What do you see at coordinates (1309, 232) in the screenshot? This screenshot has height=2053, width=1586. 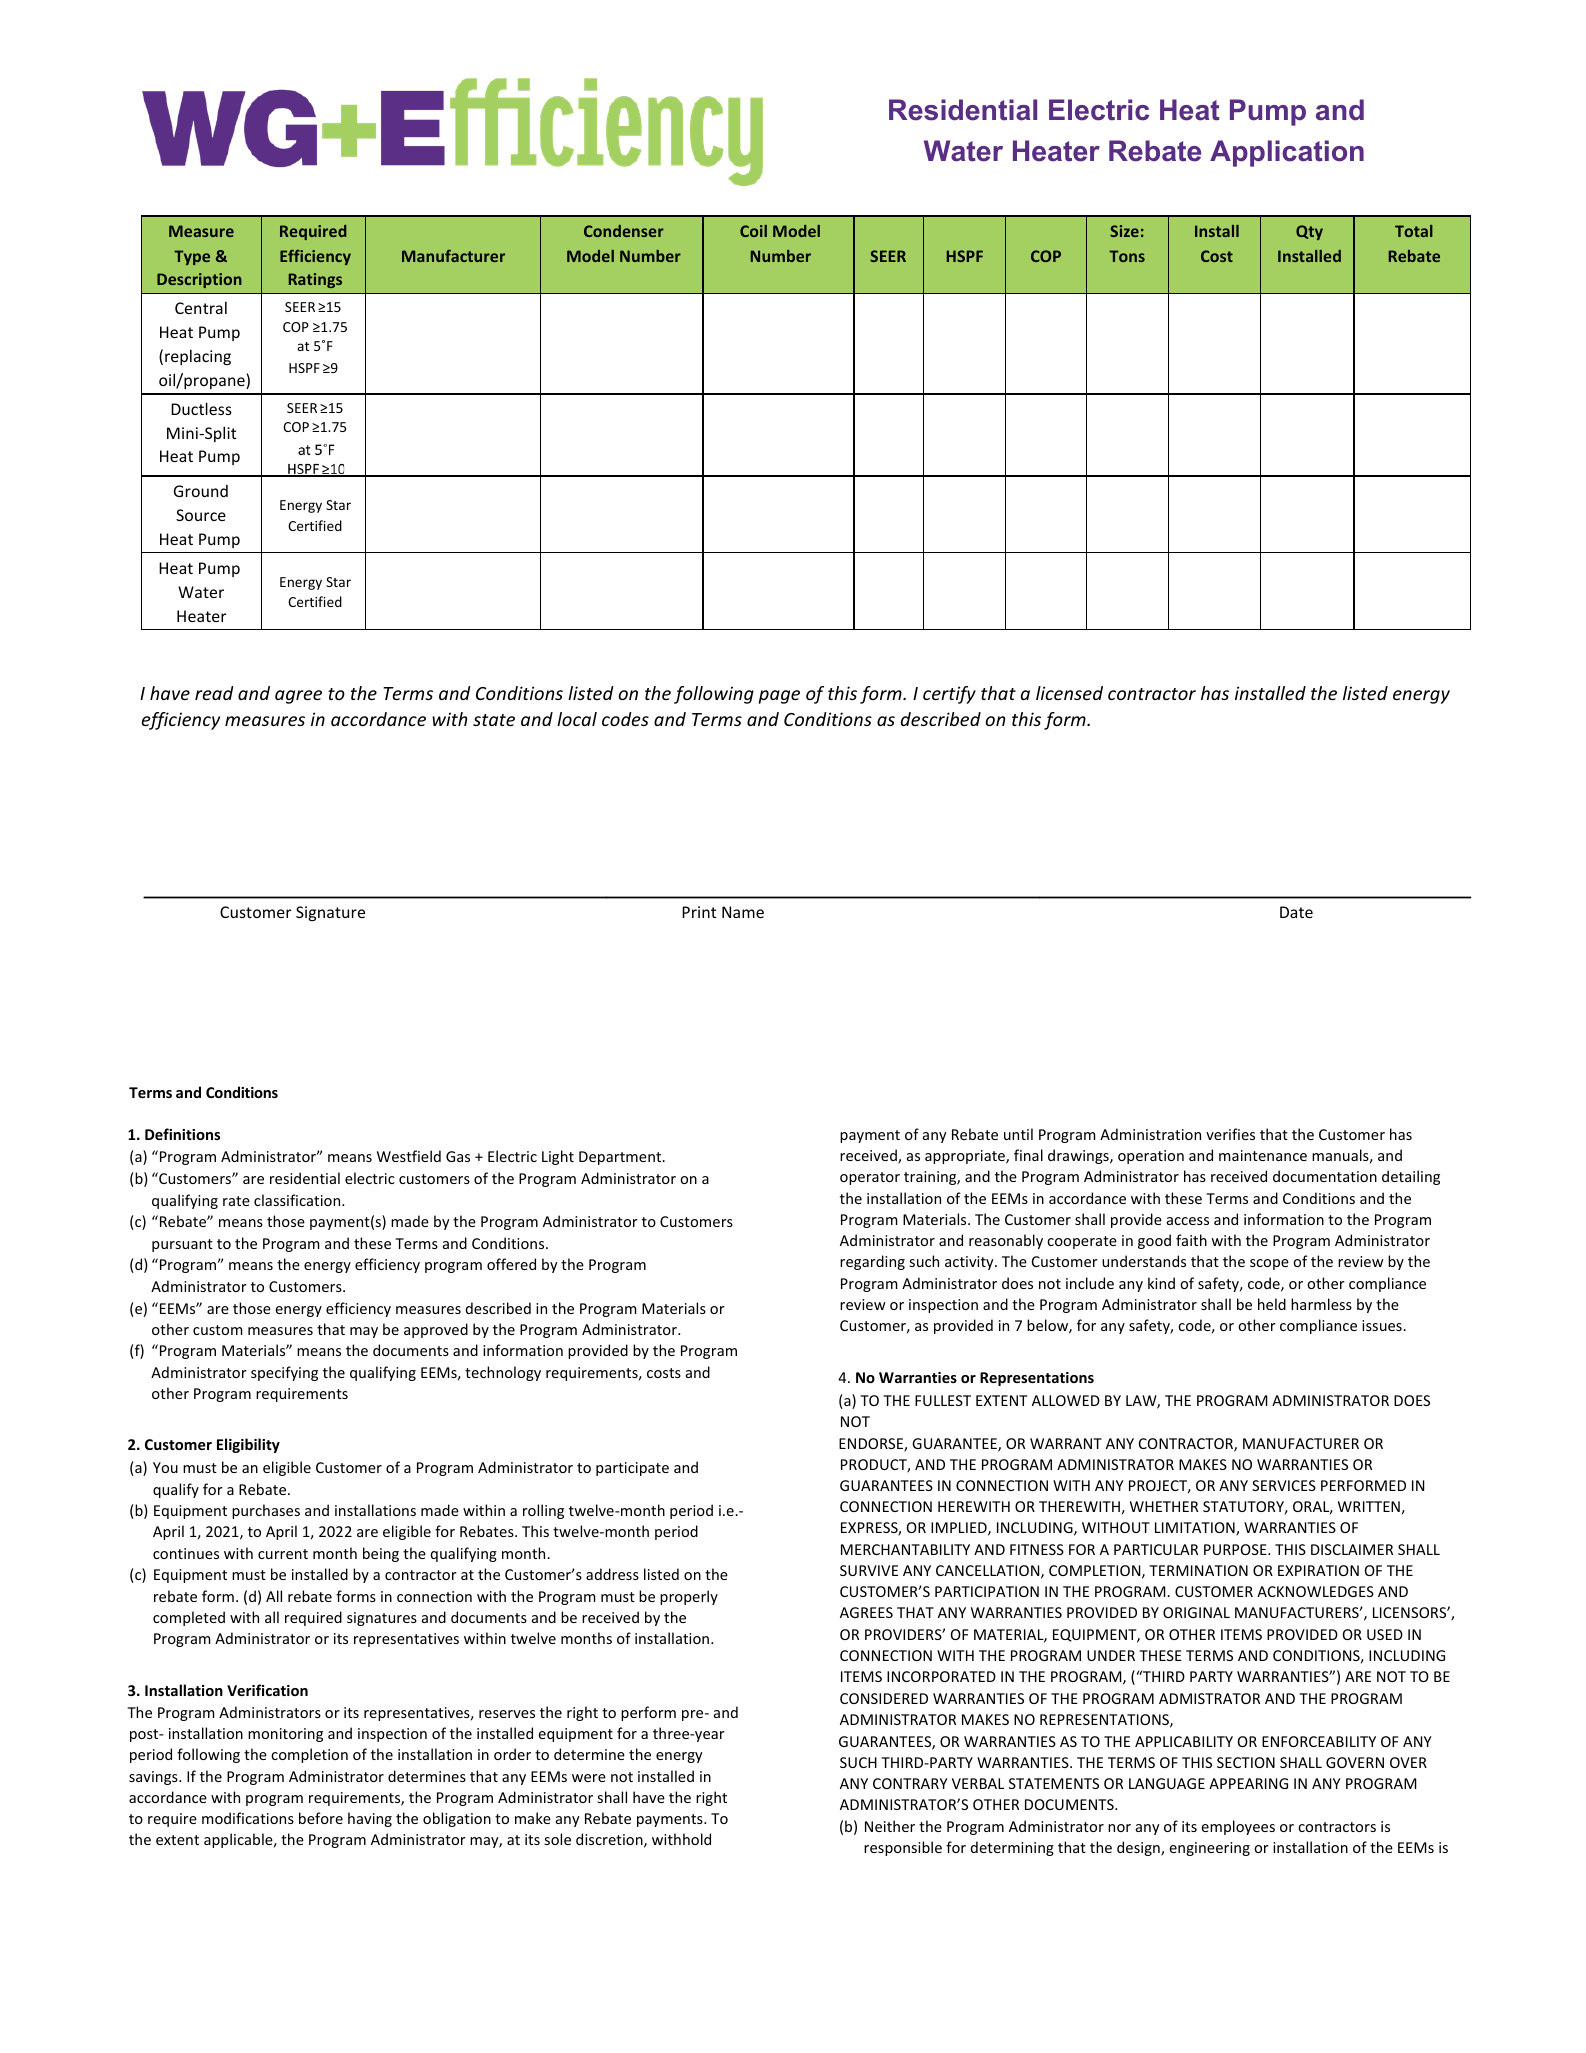 I see `Qty` at bounding box center [1309, 232].
